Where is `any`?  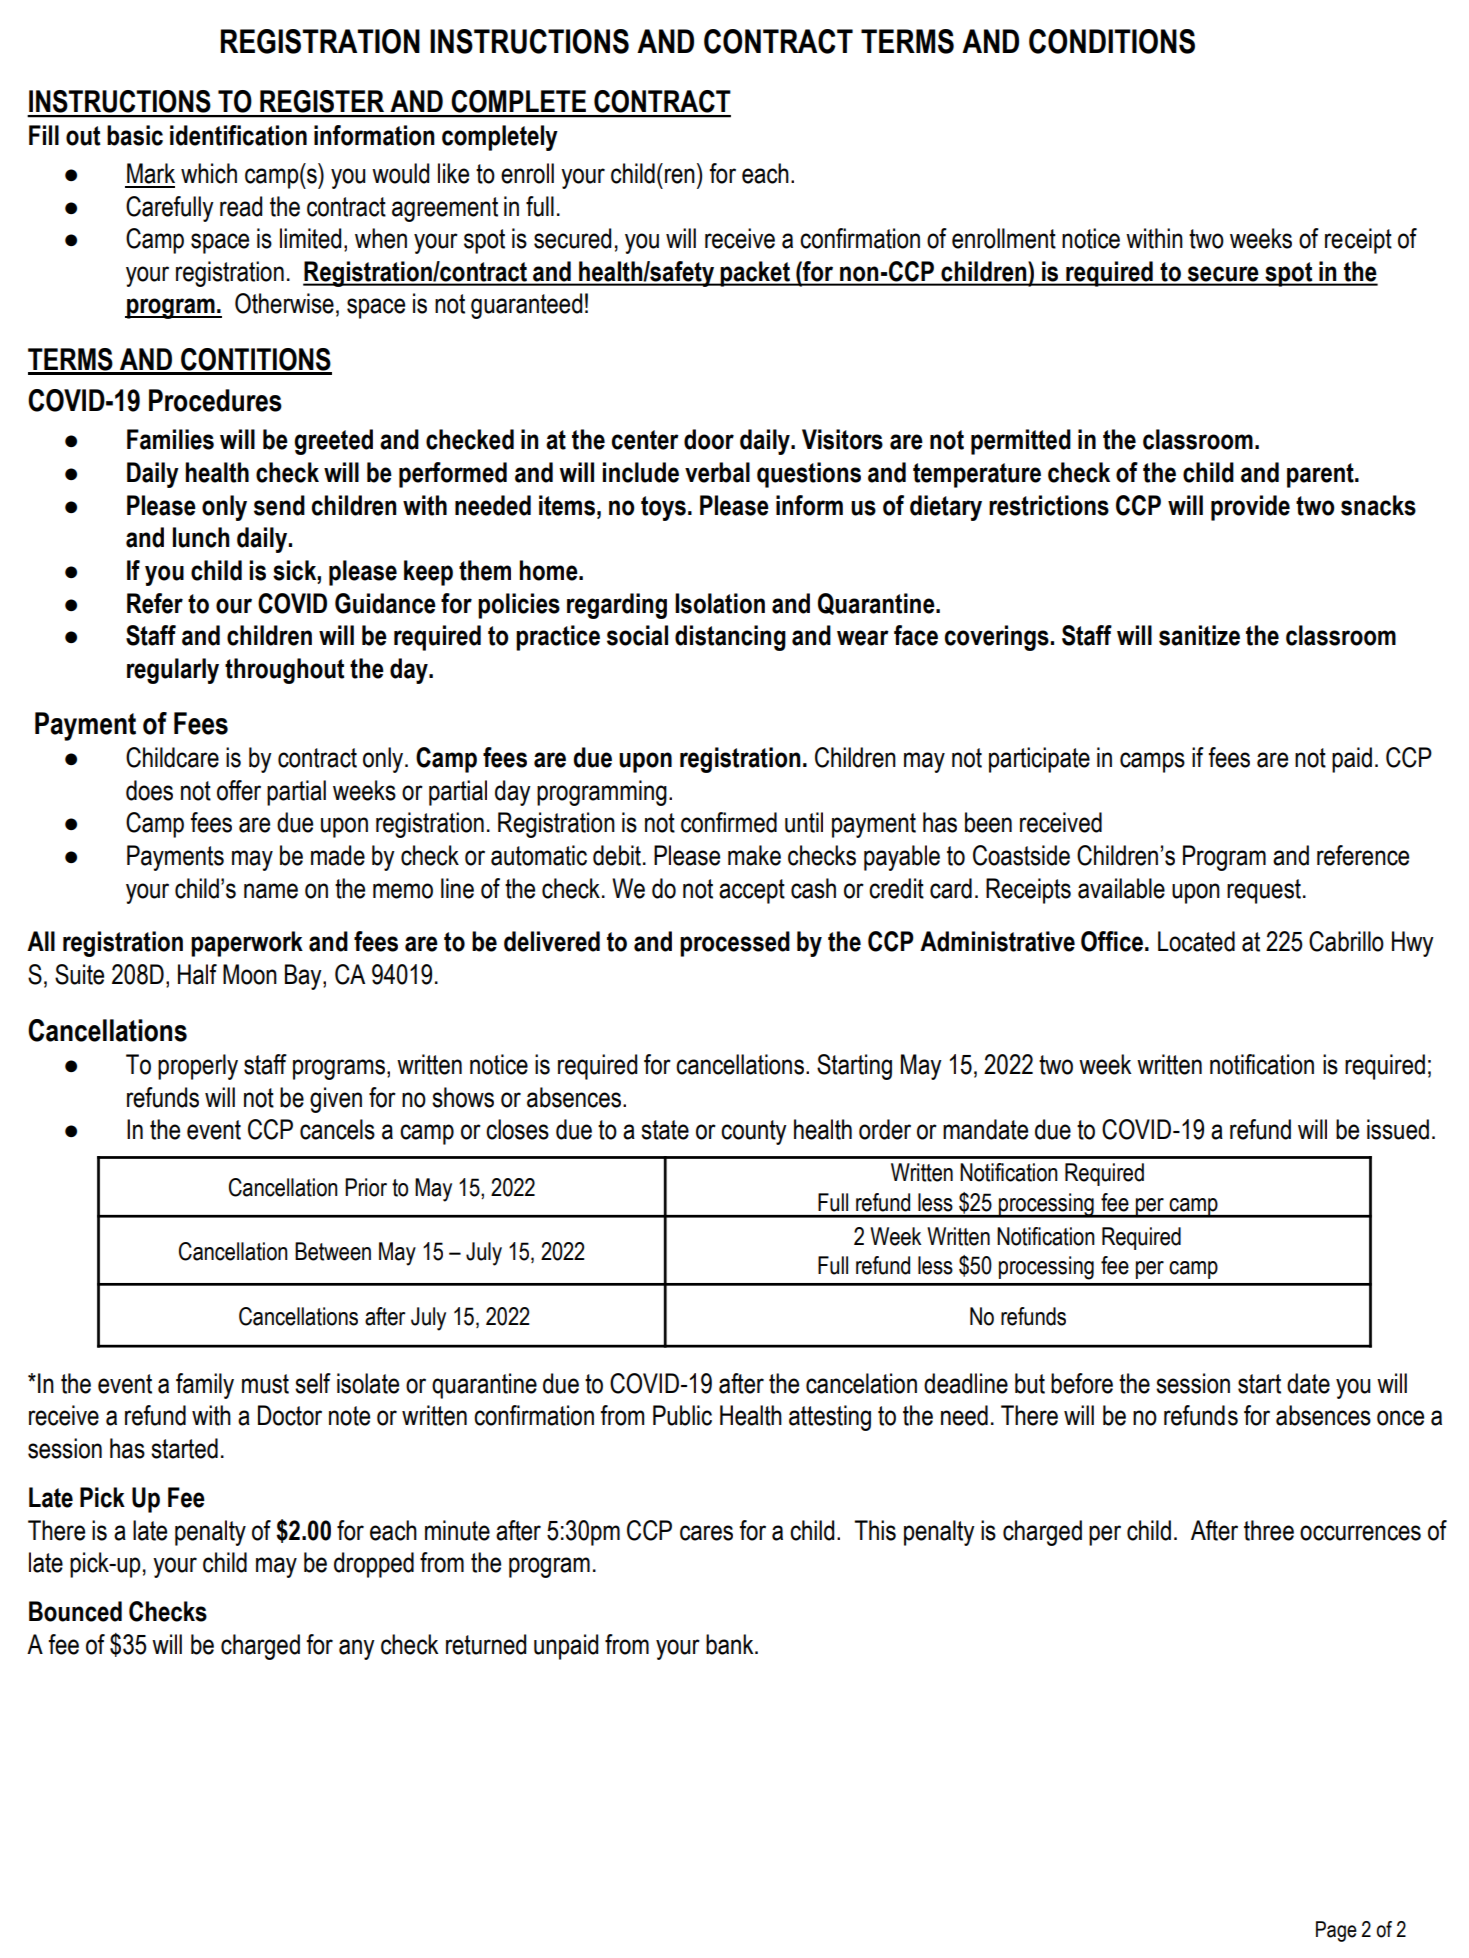
any is located at coordinates (357, 1649).
